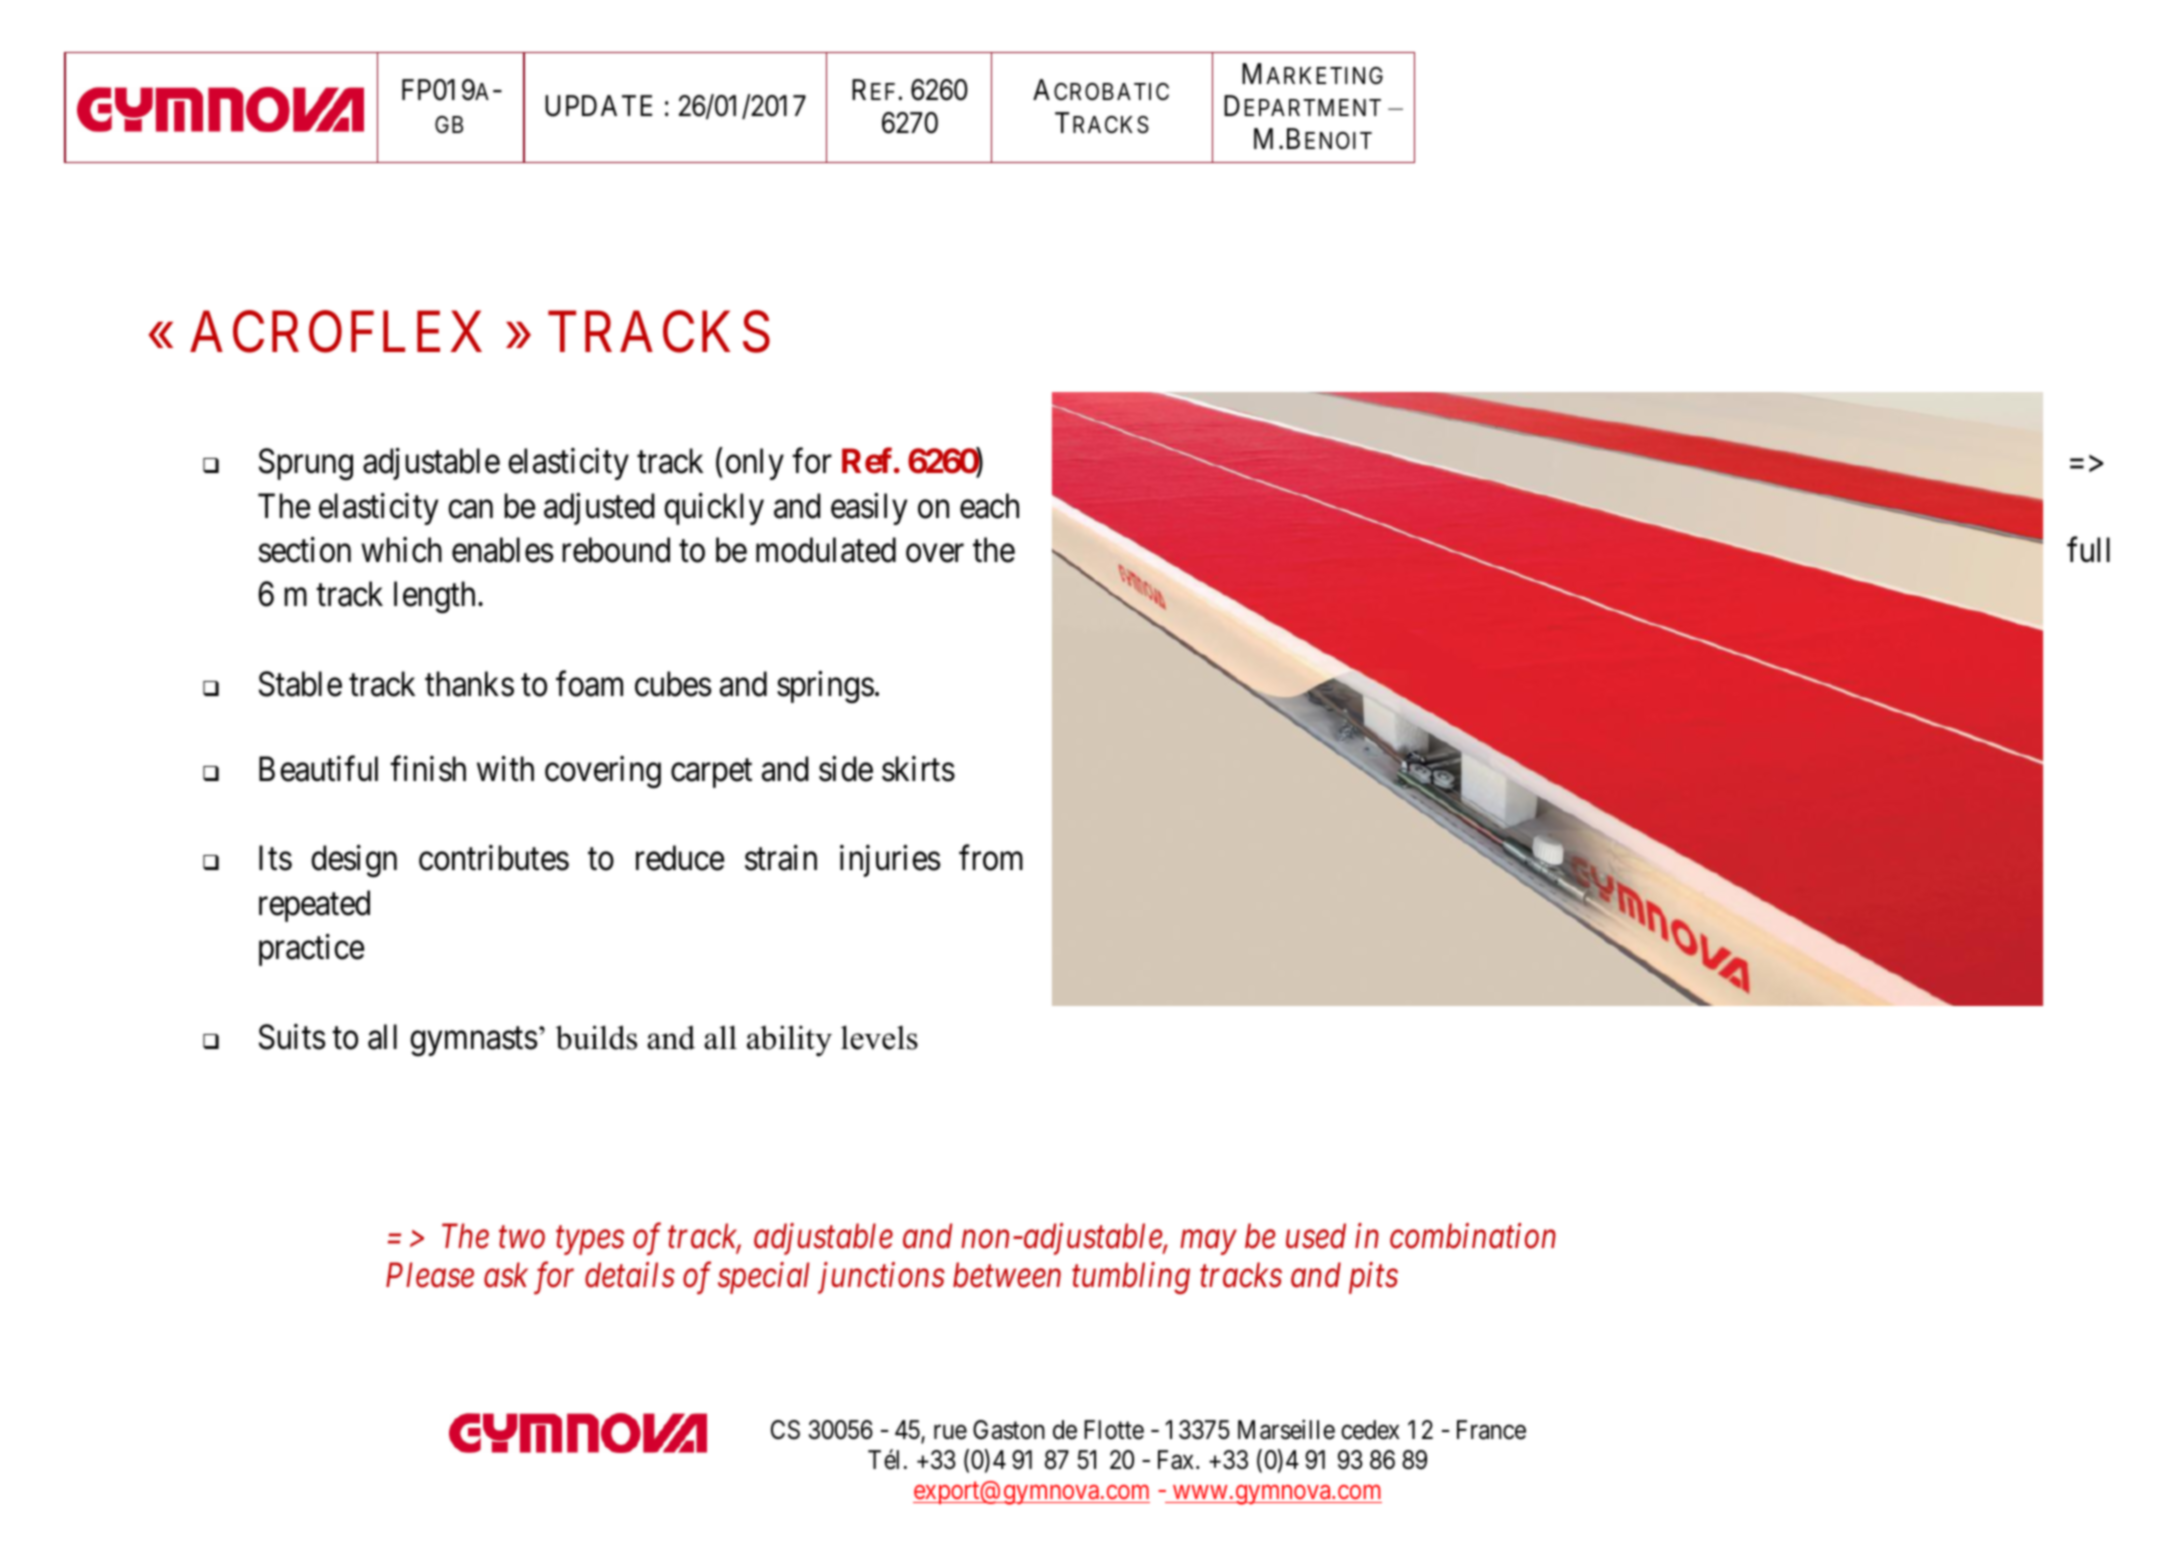  Describe the element at coordinates (1286, 1430) in the screenshot. I see `Marseille` at that location.
